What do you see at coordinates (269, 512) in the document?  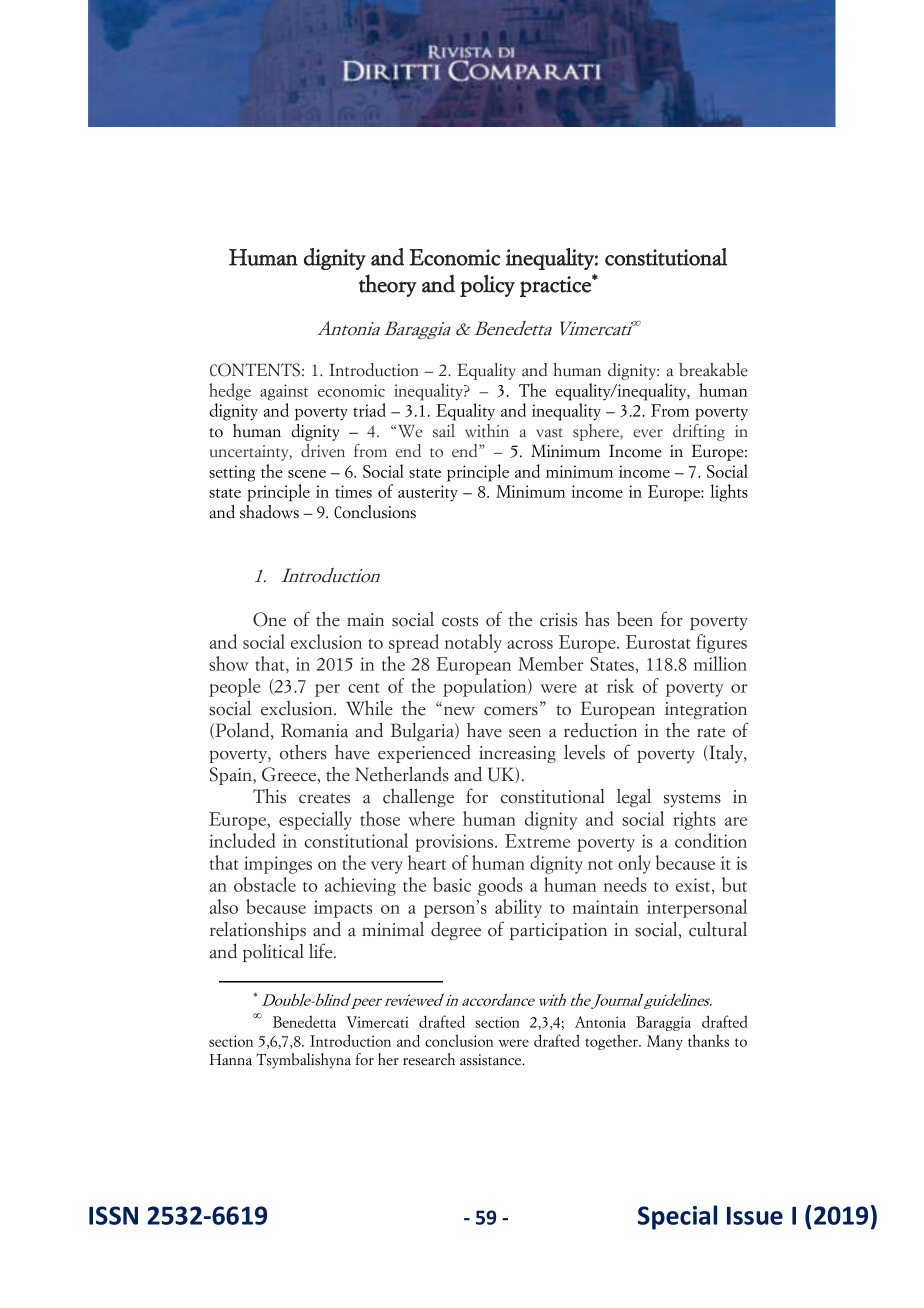 I see `shadows` at bounding box center [269, 512].
